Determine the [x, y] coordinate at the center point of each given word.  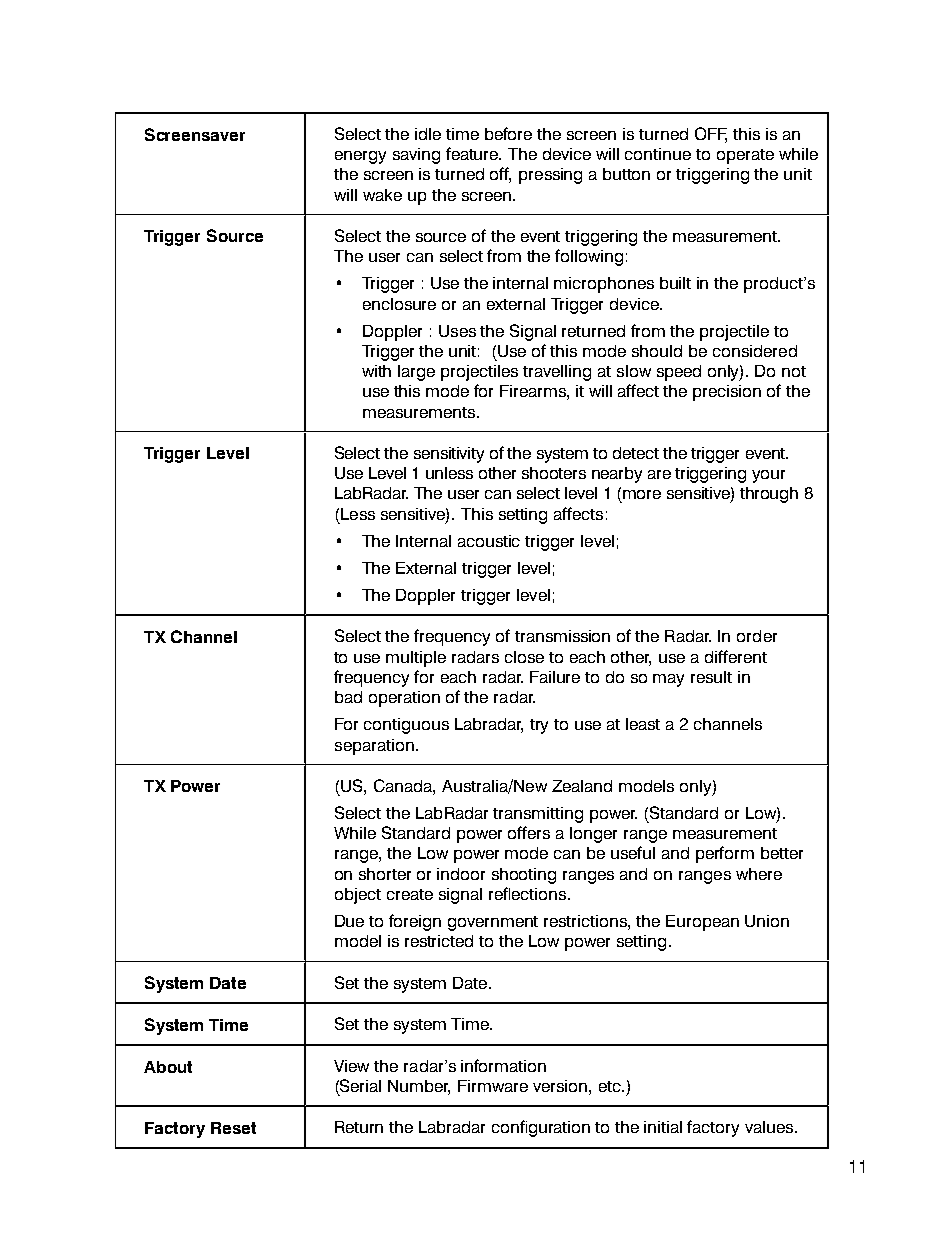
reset [233, 1128]
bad [348, 697]
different [736, 656]
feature [473, 153]
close [524, 657]
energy [360, 157]
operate [745, 156]
